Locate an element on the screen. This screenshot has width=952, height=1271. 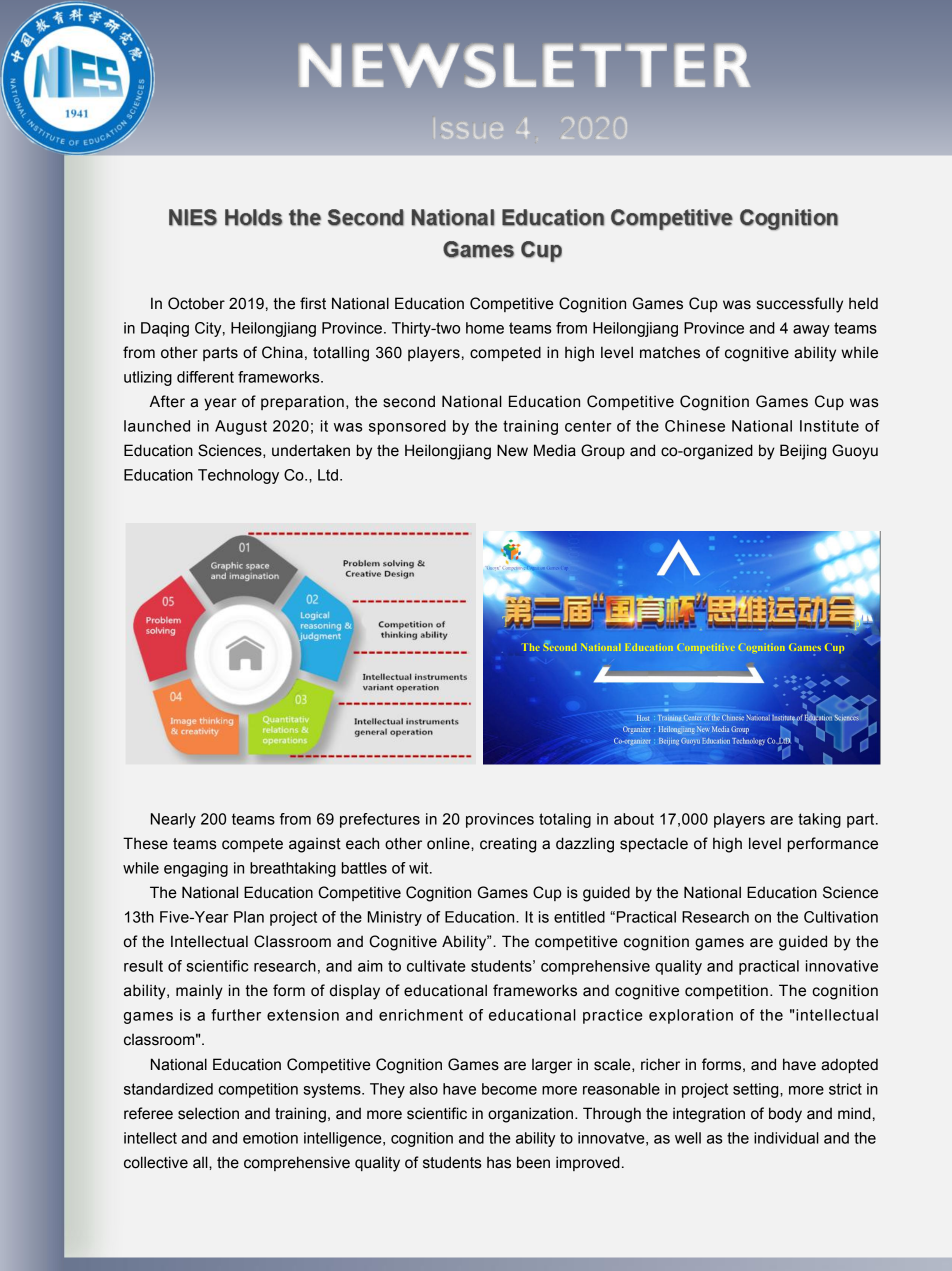
away is located at coordinates (811, 331).
